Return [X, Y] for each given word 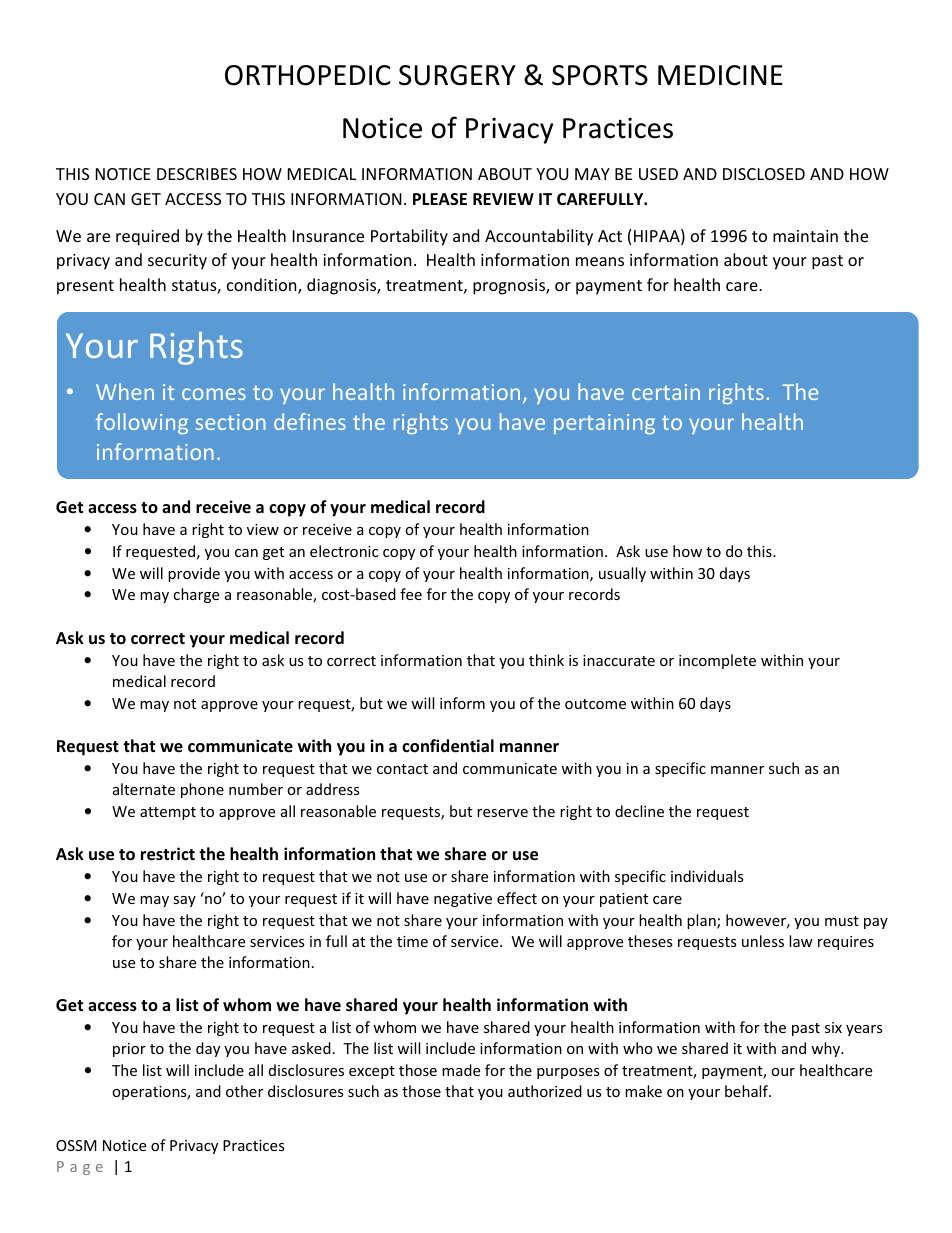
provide [194, 574]
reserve [502, 813]
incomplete [717, 661]
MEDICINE [720, 75]
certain [666, 392]
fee [411, 594]
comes [214, 394]
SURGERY [457, 75]
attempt [168, 813]
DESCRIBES [197, 174]
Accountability [539, 237]
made [461, 1070]
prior [129, 1050]
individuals [707, 876]
